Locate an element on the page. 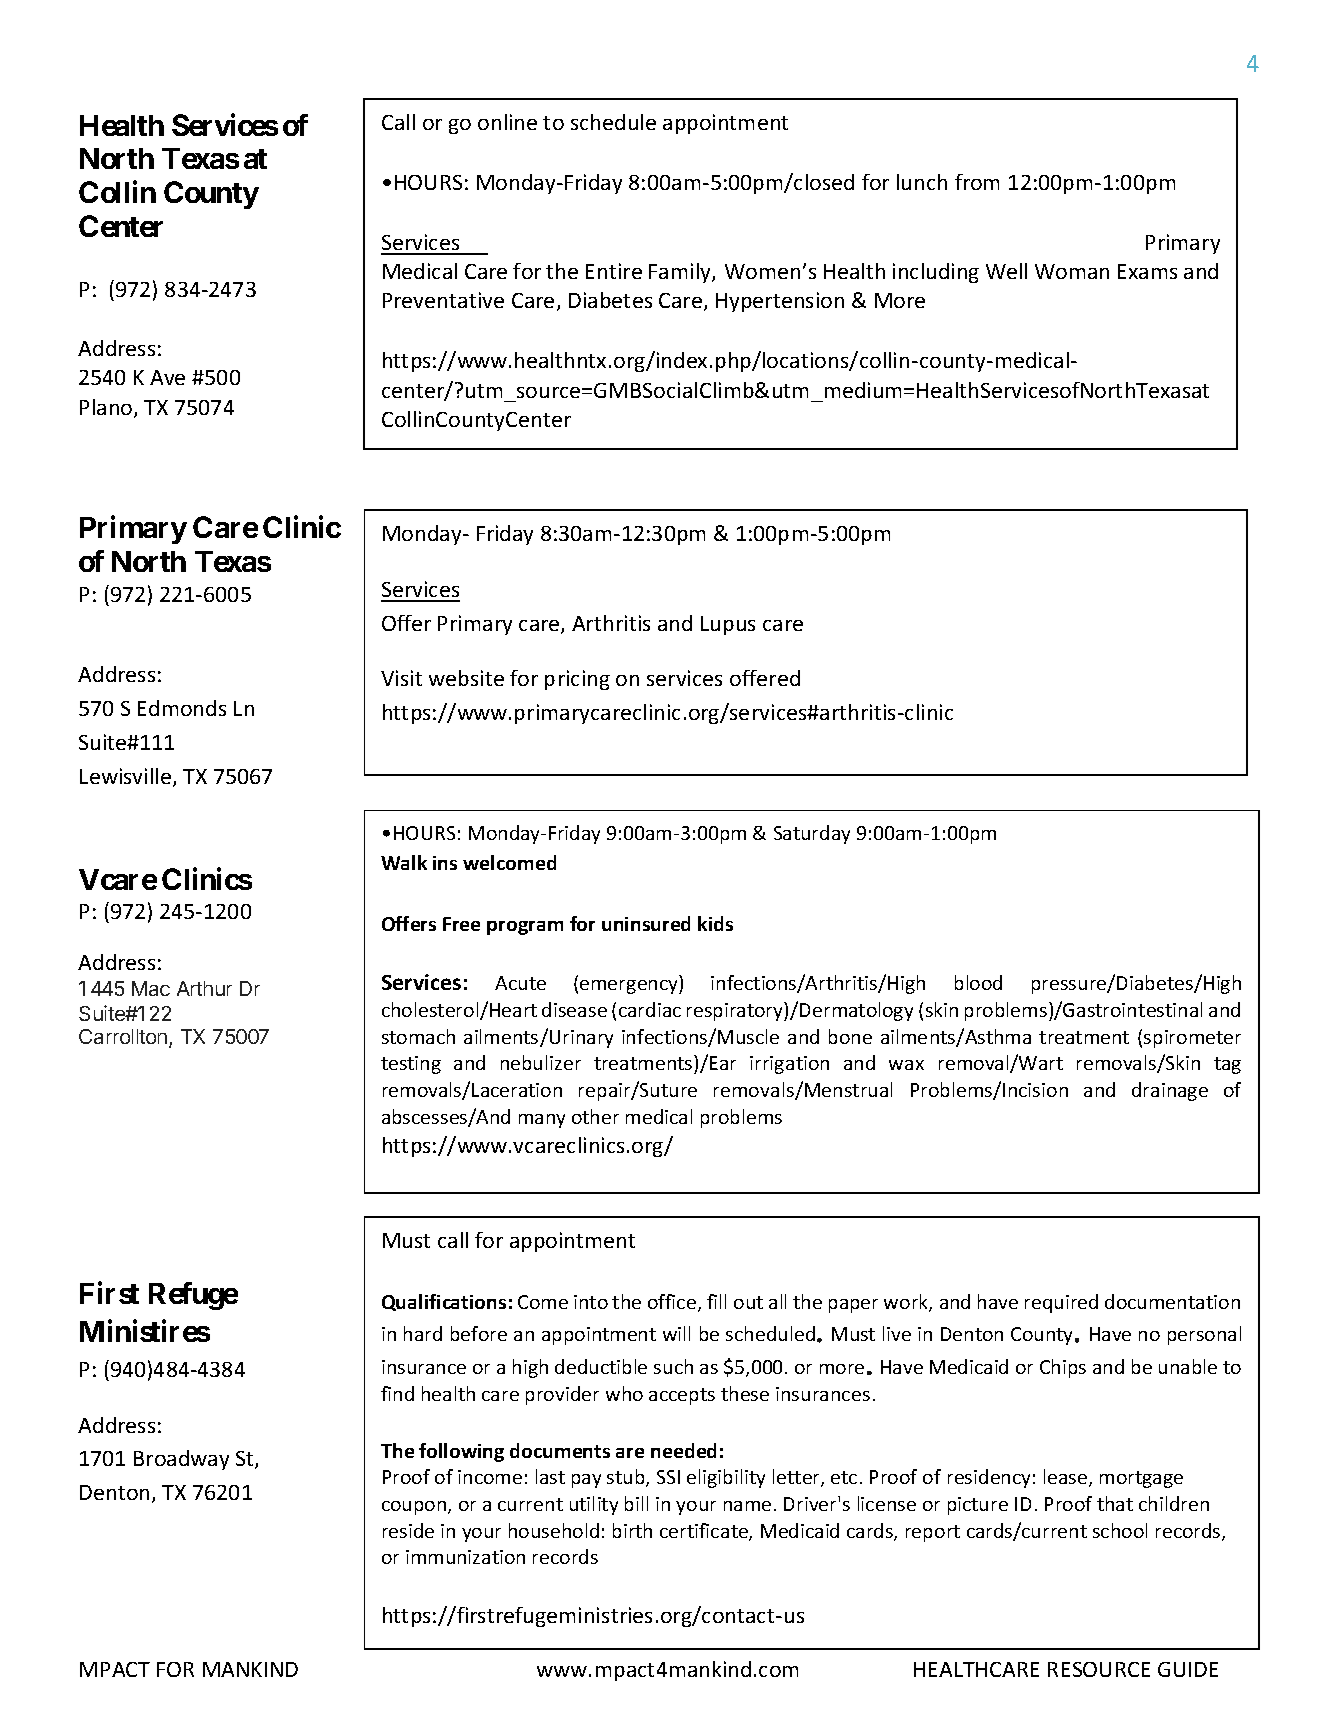 The image size is (1338, 1731). Saturday is located at coordinates (812, 834).
